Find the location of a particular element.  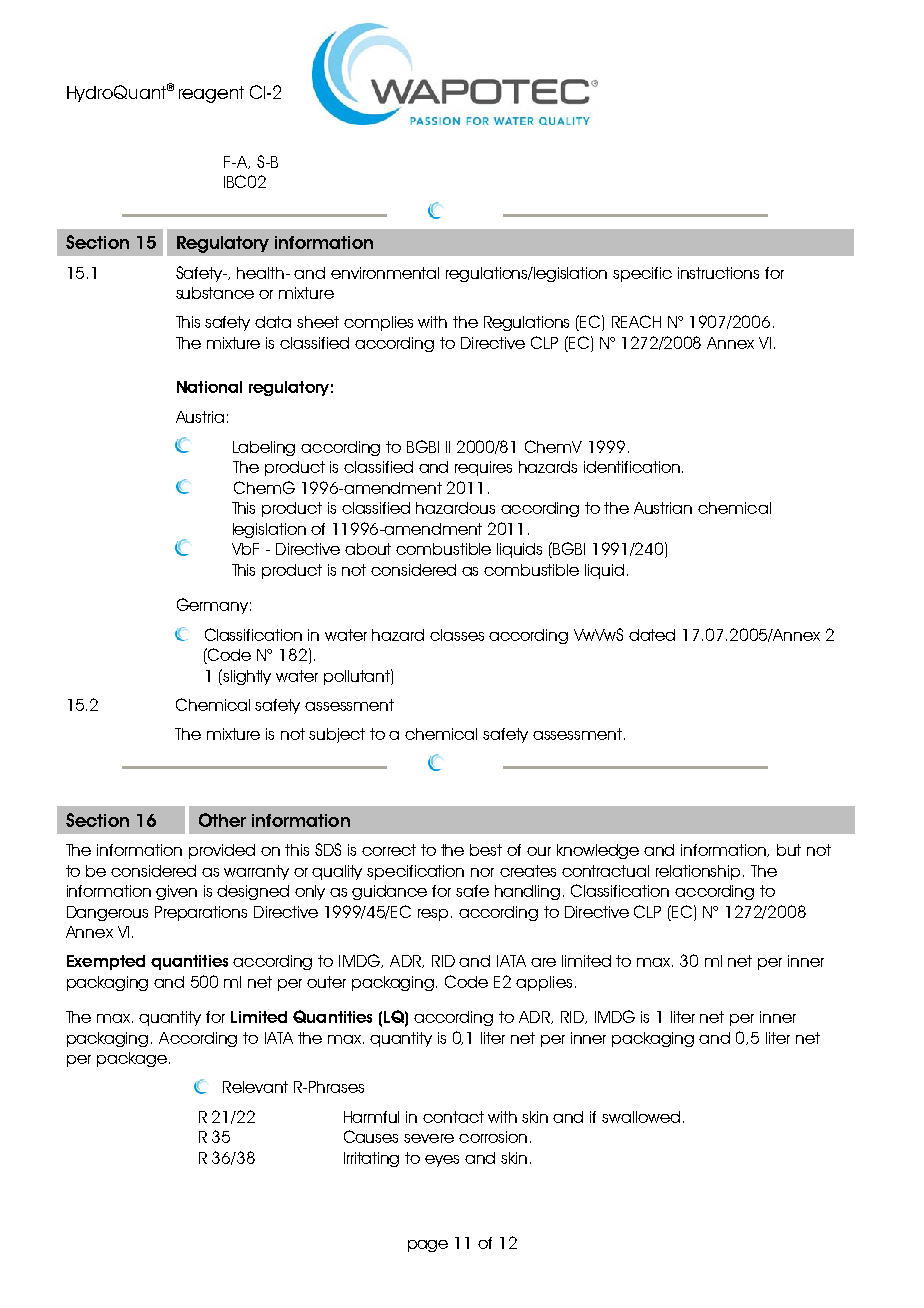

environmental is located at coordinates (385, 273).
